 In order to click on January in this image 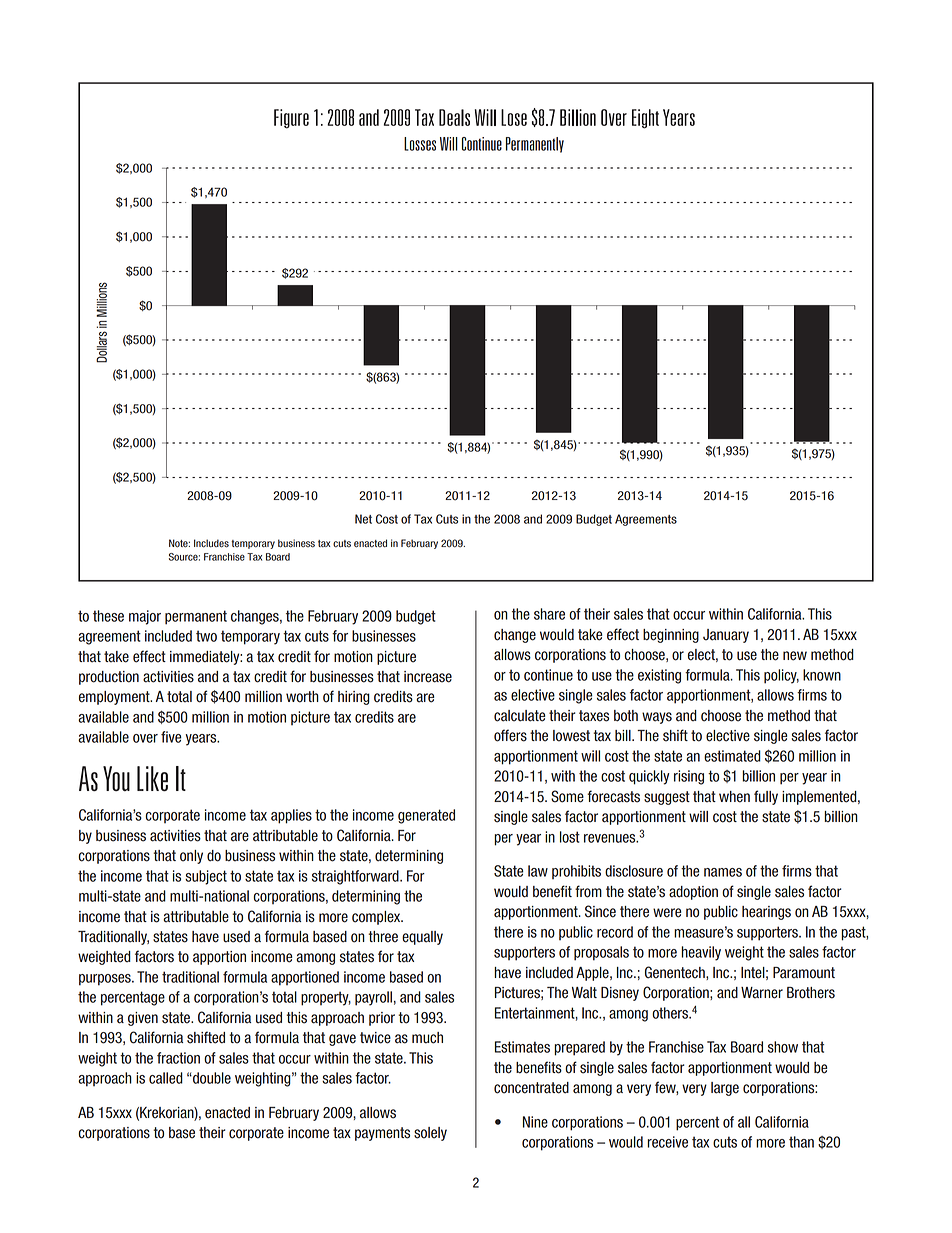, I will do `click(726, 636)`.
